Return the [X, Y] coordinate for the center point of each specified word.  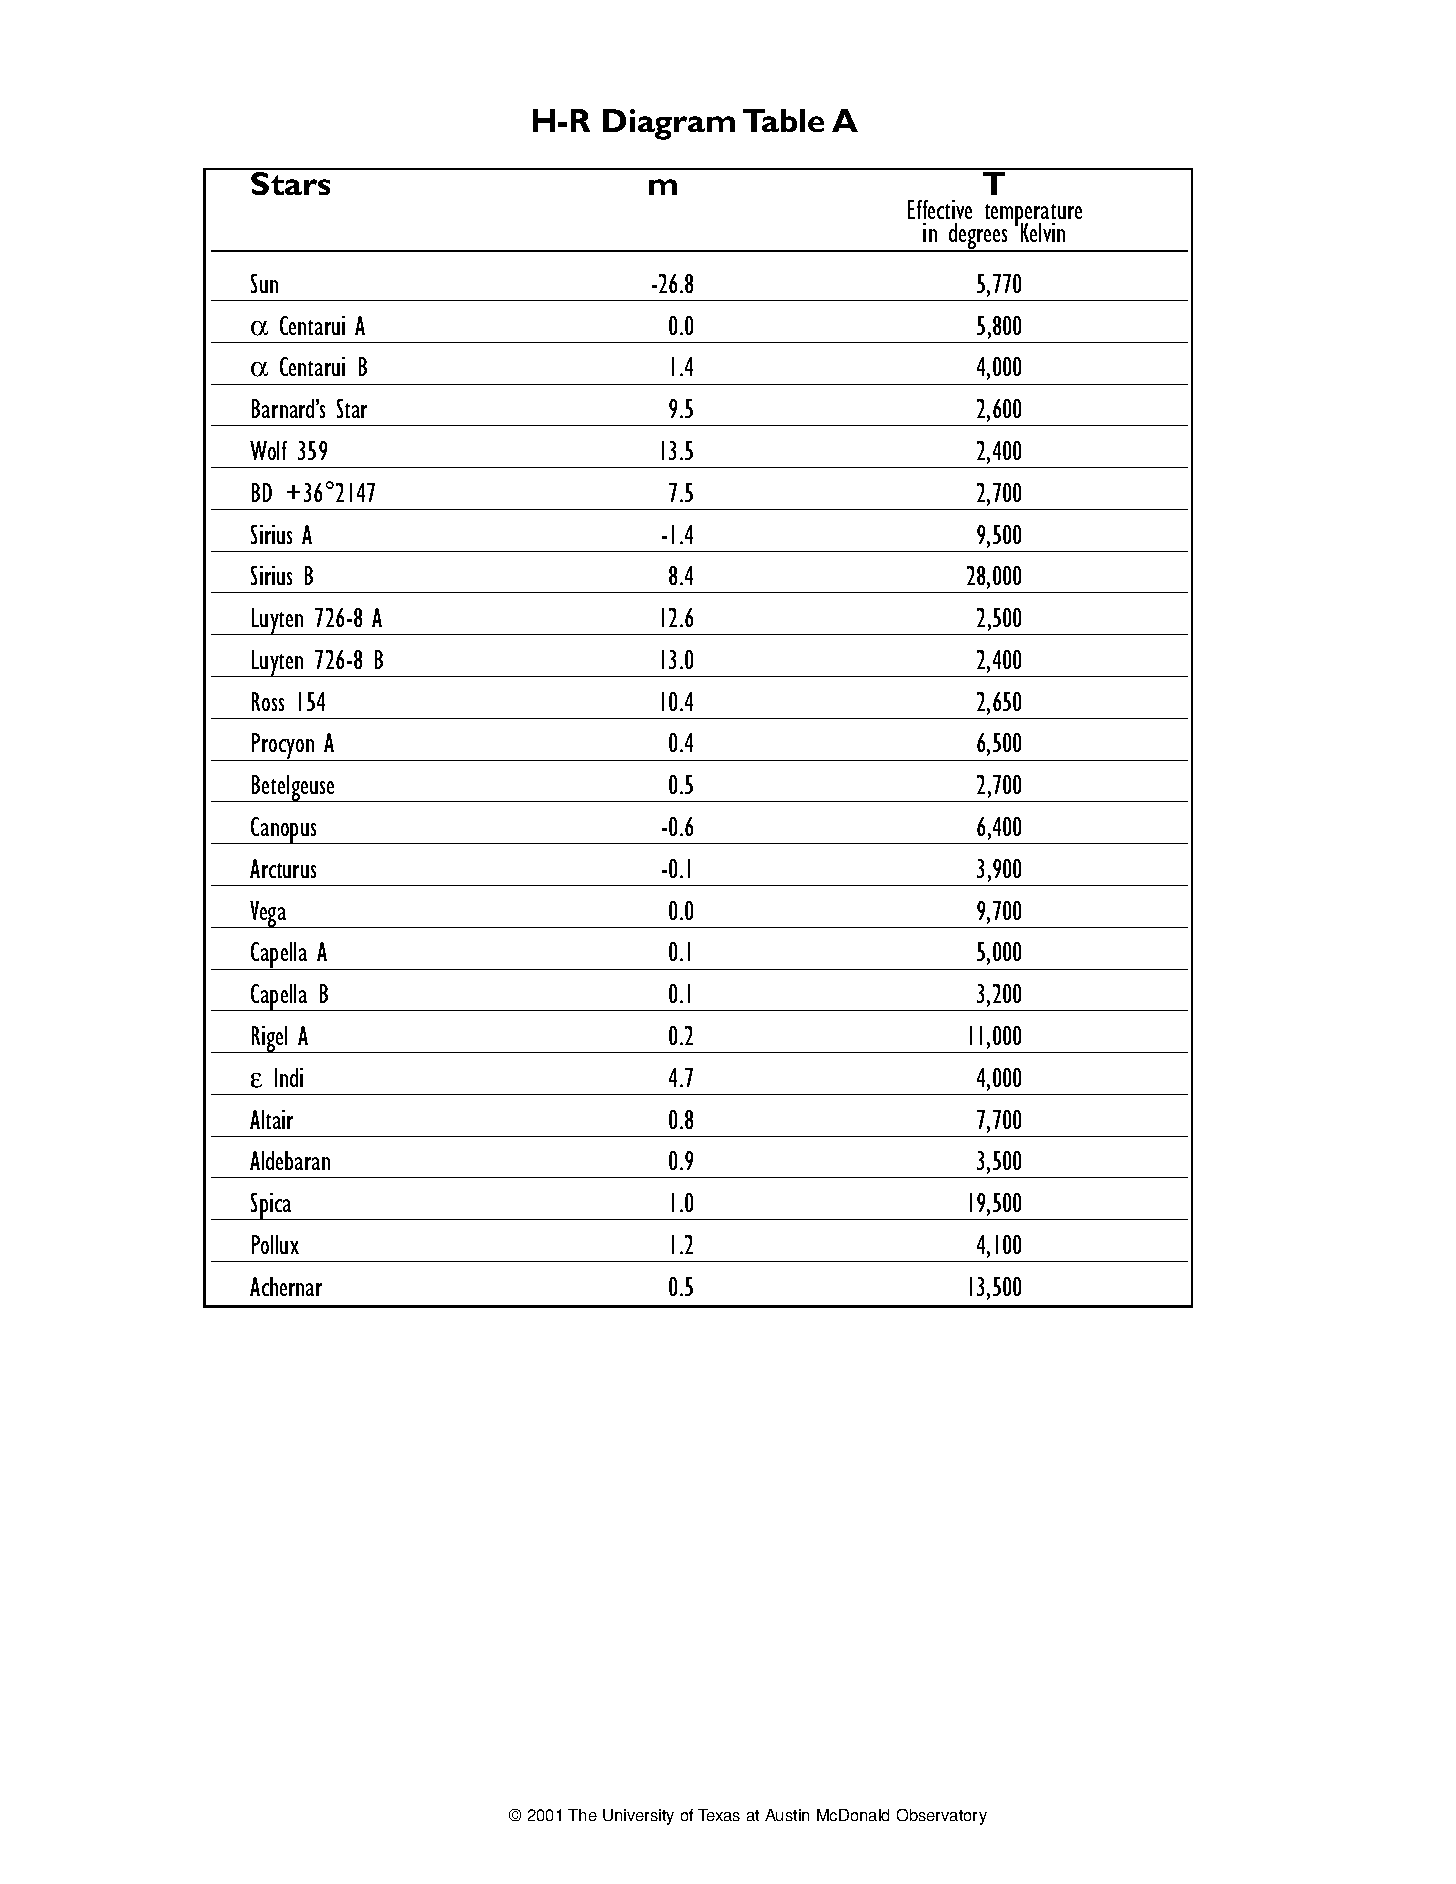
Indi [289, 1077]
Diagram [669, 124]
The [582, 1815]
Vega [269, 914]
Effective [940, 209]
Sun [264, 283]
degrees [978, 237]
